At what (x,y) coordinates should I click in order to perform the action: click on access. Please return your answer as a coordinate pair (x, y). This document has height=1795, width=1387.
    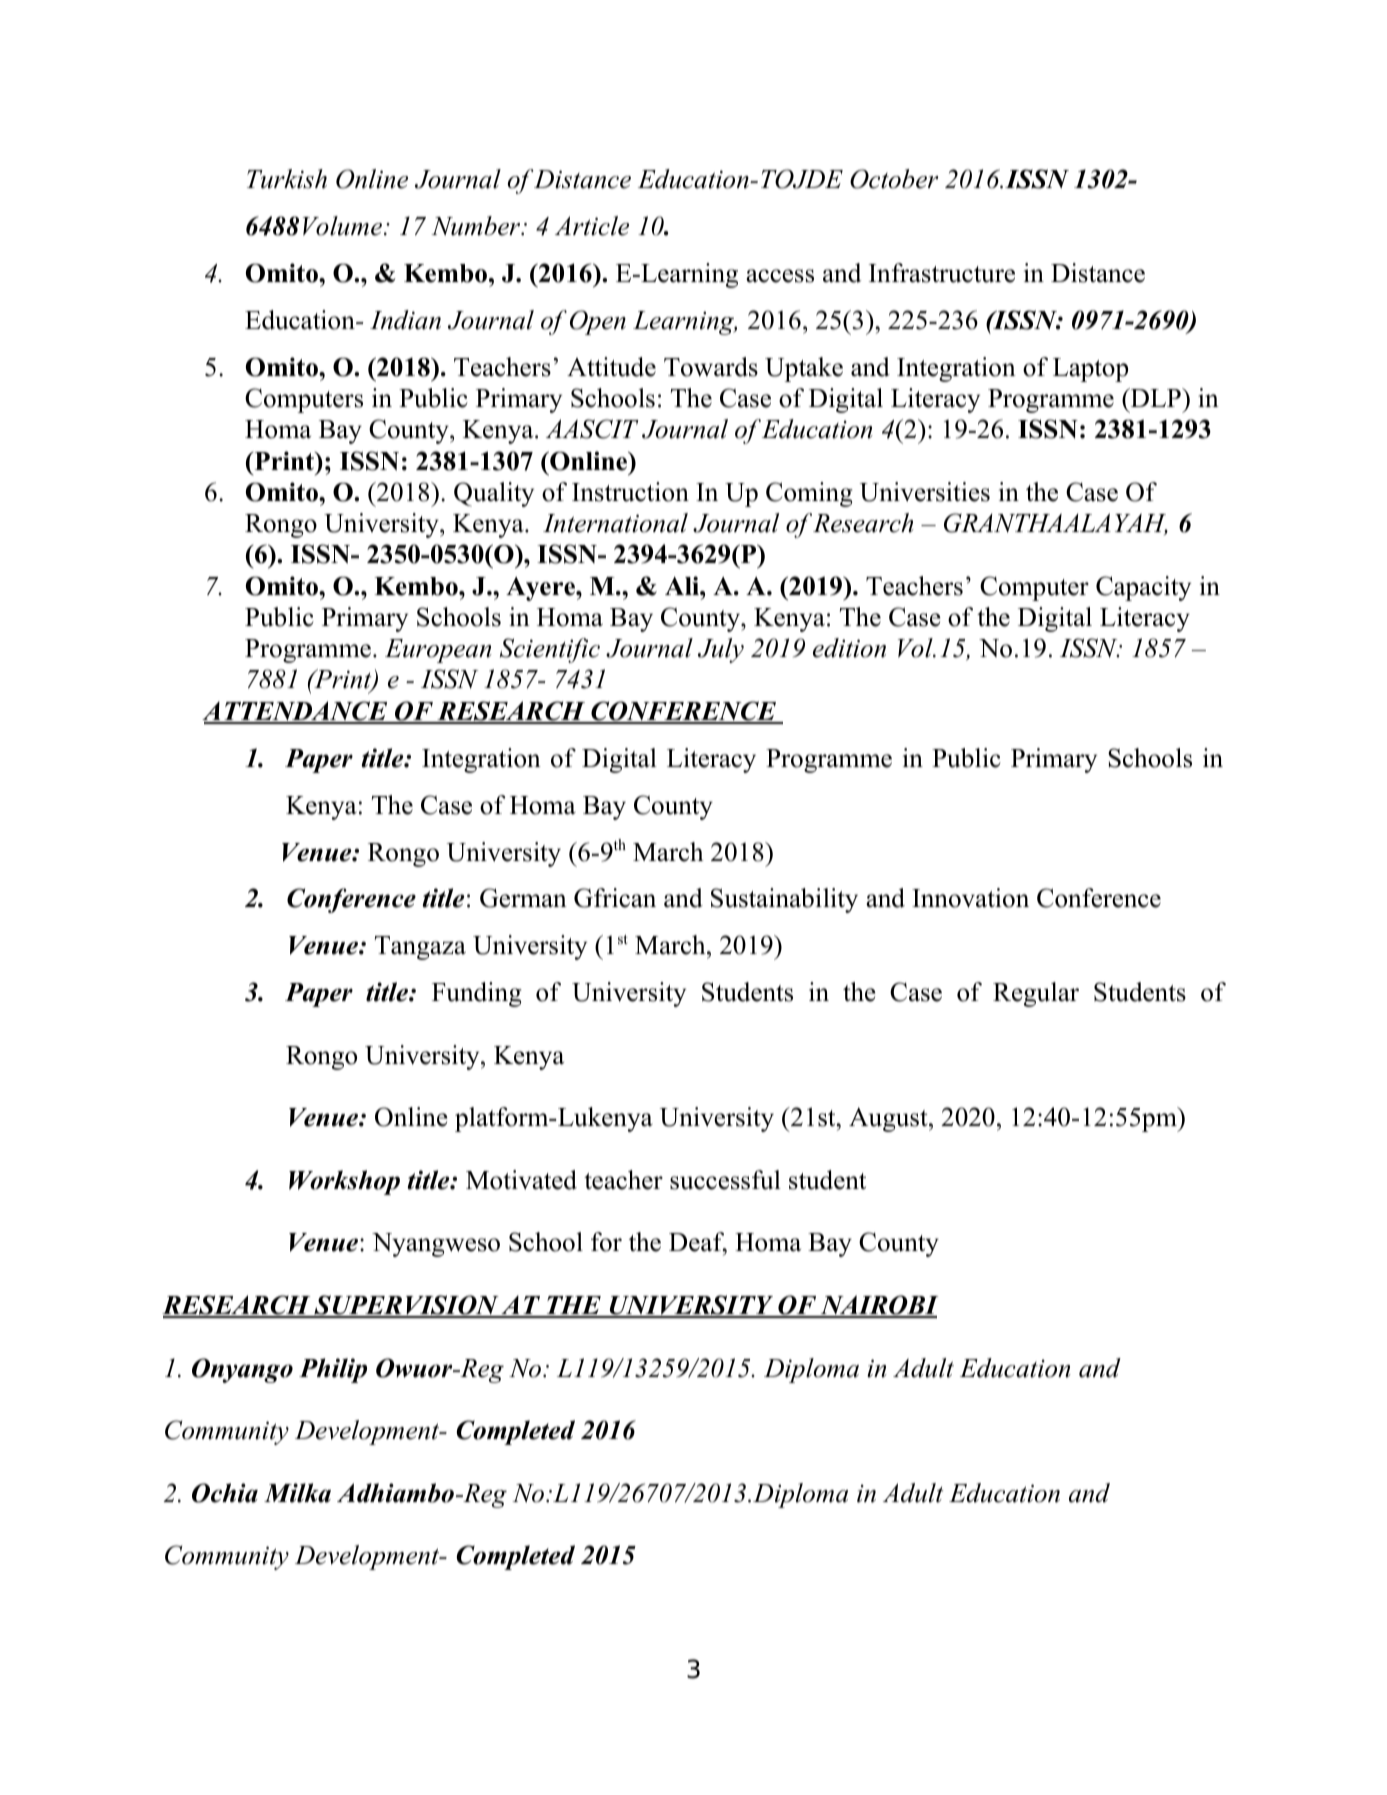
    Looking at the image, I should click on (780, 276).
